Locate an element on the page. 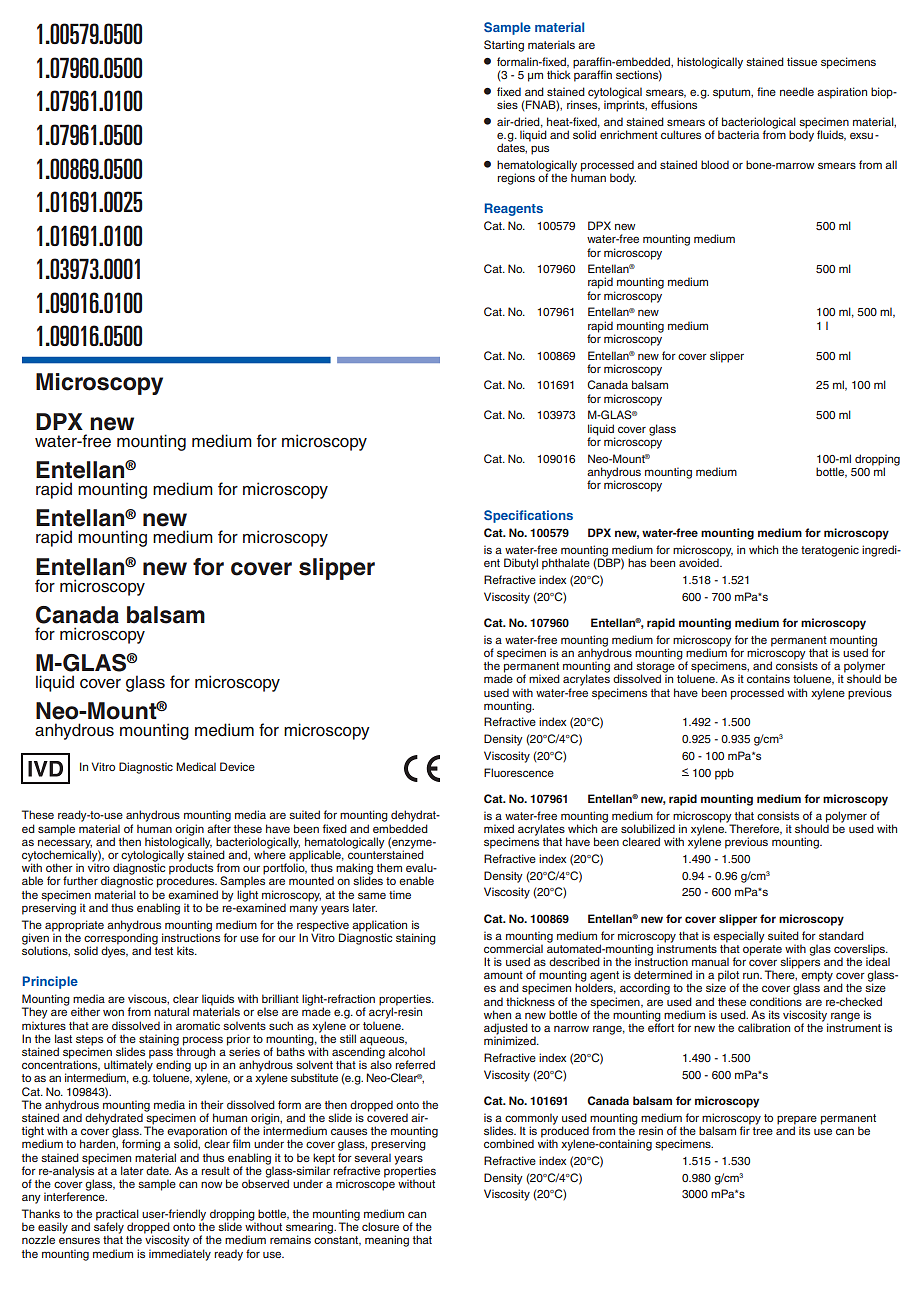 The image size is (924, 1308). Specifications is located at coordinates (528, 516).
